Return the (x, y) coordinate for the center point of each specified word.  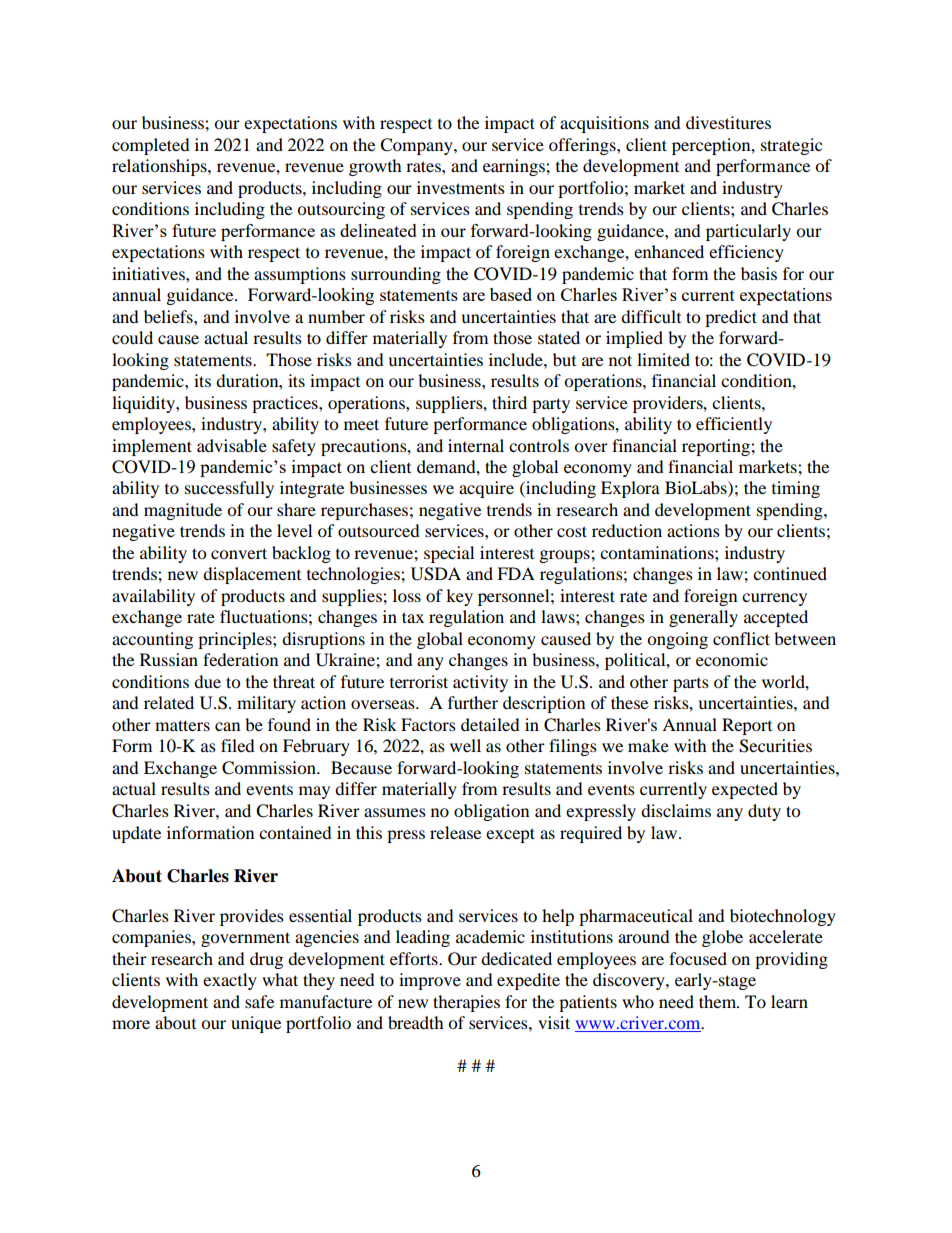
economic (732, 659)
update (136, 834)
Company (417, 146)
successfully (229, 489)
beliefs (169, 316)
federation (240, 659)
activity (480, 683)
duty (764, 812)
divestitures (728, 122)
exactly (230, 981)
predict (731, 318)
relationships (160, 167)
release (455, 832)
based (511, 294)
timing (796, 489)
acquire (486, 489)
